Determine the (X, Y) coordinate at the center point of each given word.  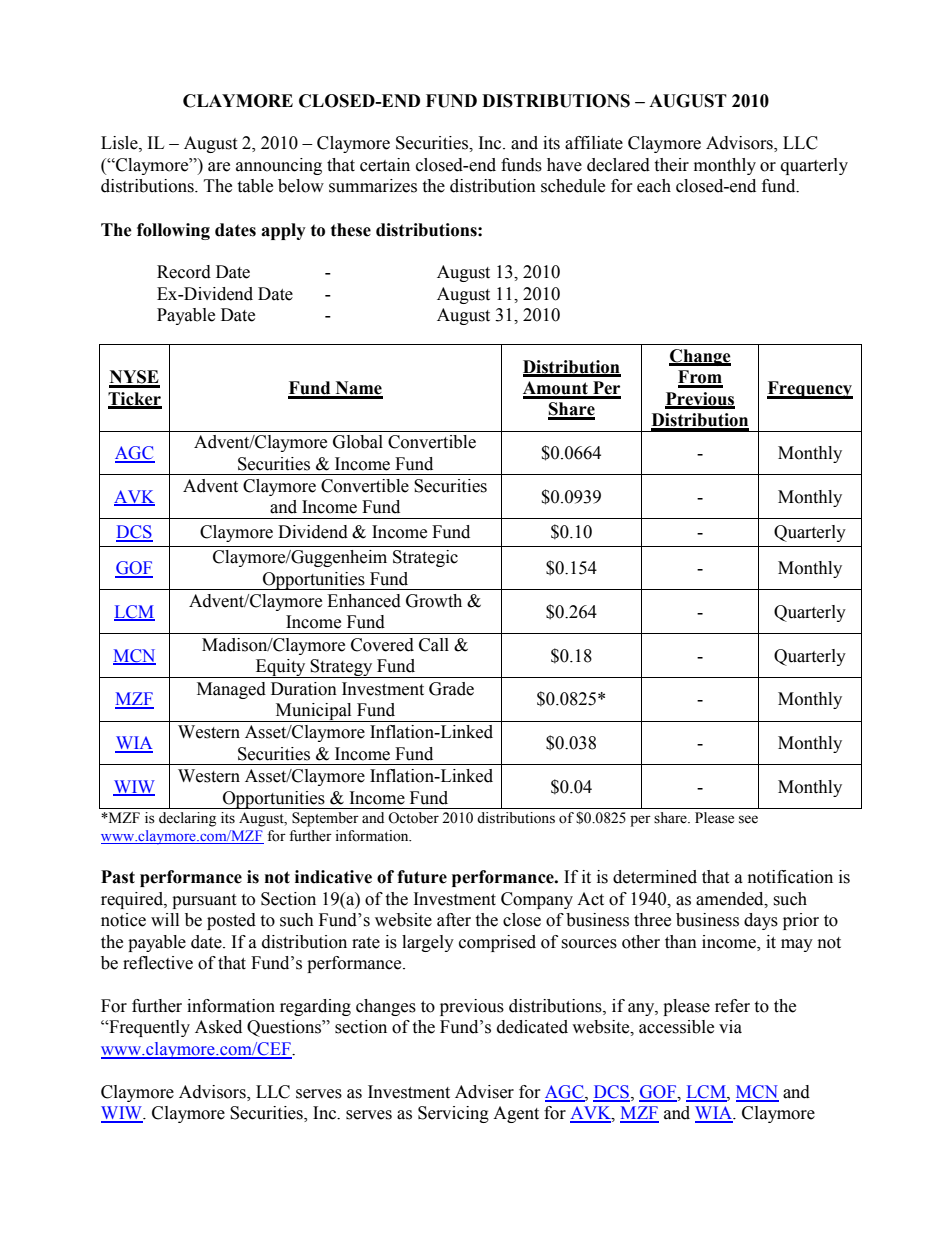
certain (385, 165)
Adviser (484, 1092)
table (255, 186)
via (730, 1027)
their (671, 165)
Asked (218, 1027)
